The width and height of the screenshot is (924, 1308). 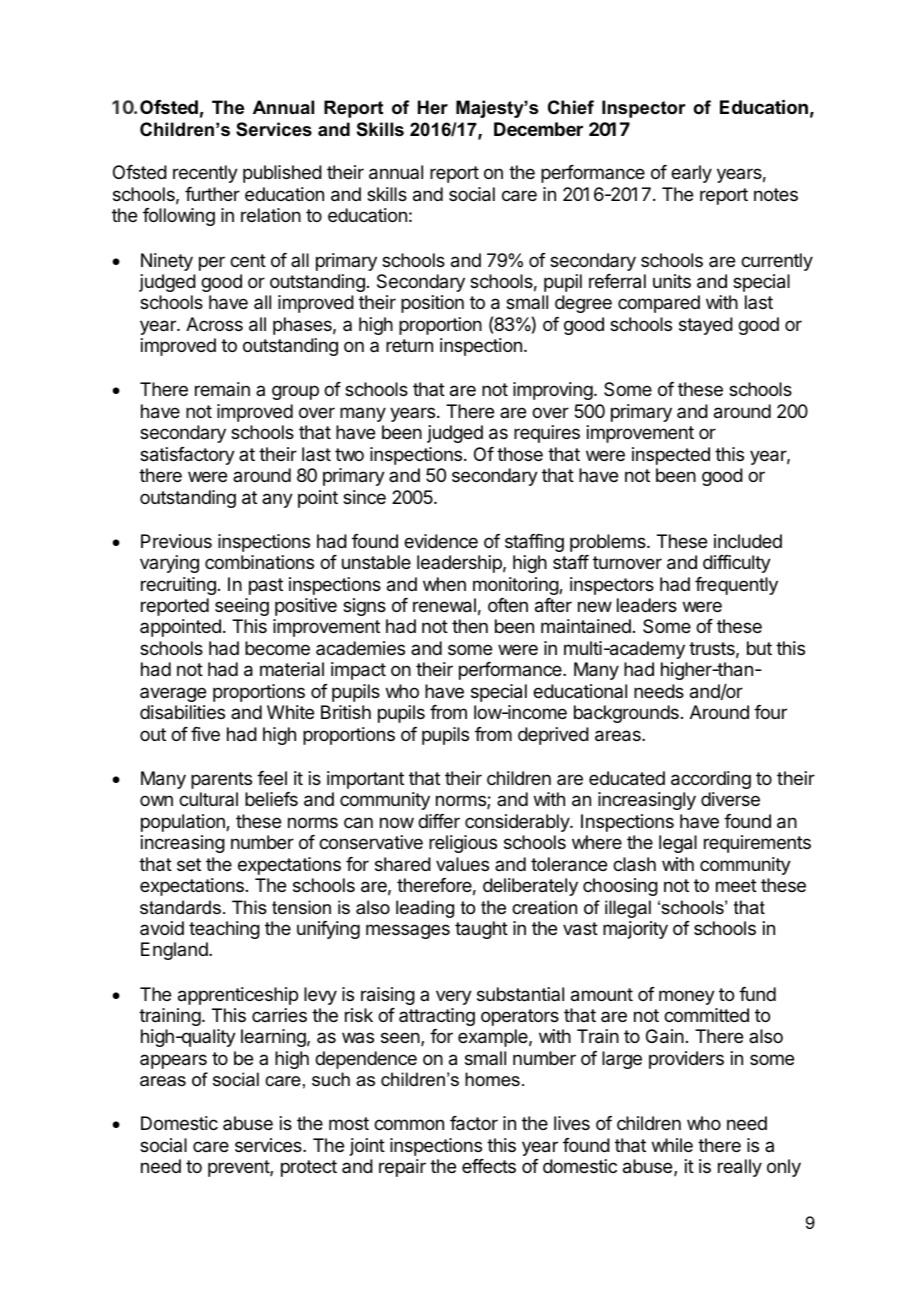 I want to click on but, so click(x=759, y=648).
